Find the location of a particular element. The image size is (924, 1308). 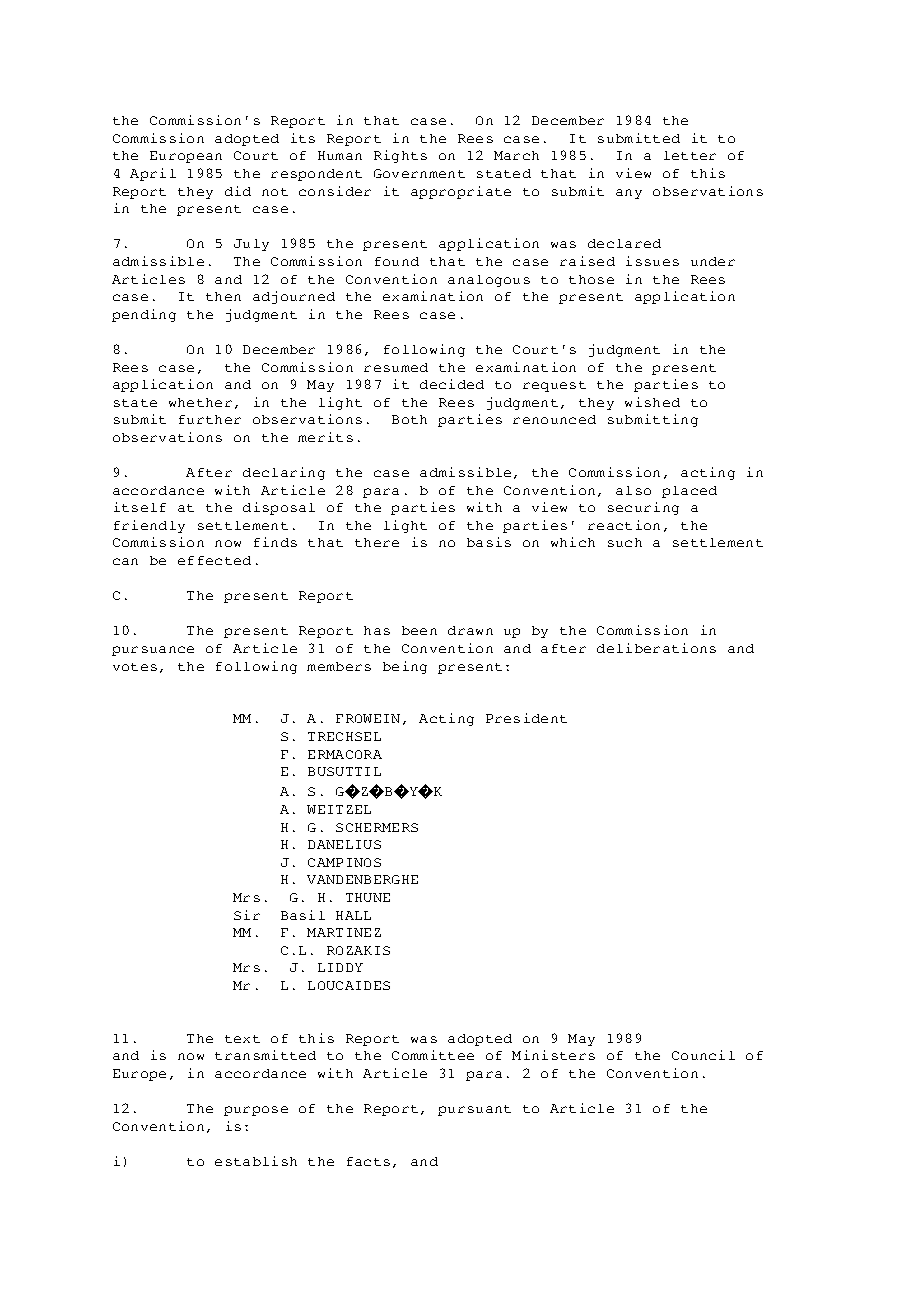

deliberations is located at coordinates (656, 648).
